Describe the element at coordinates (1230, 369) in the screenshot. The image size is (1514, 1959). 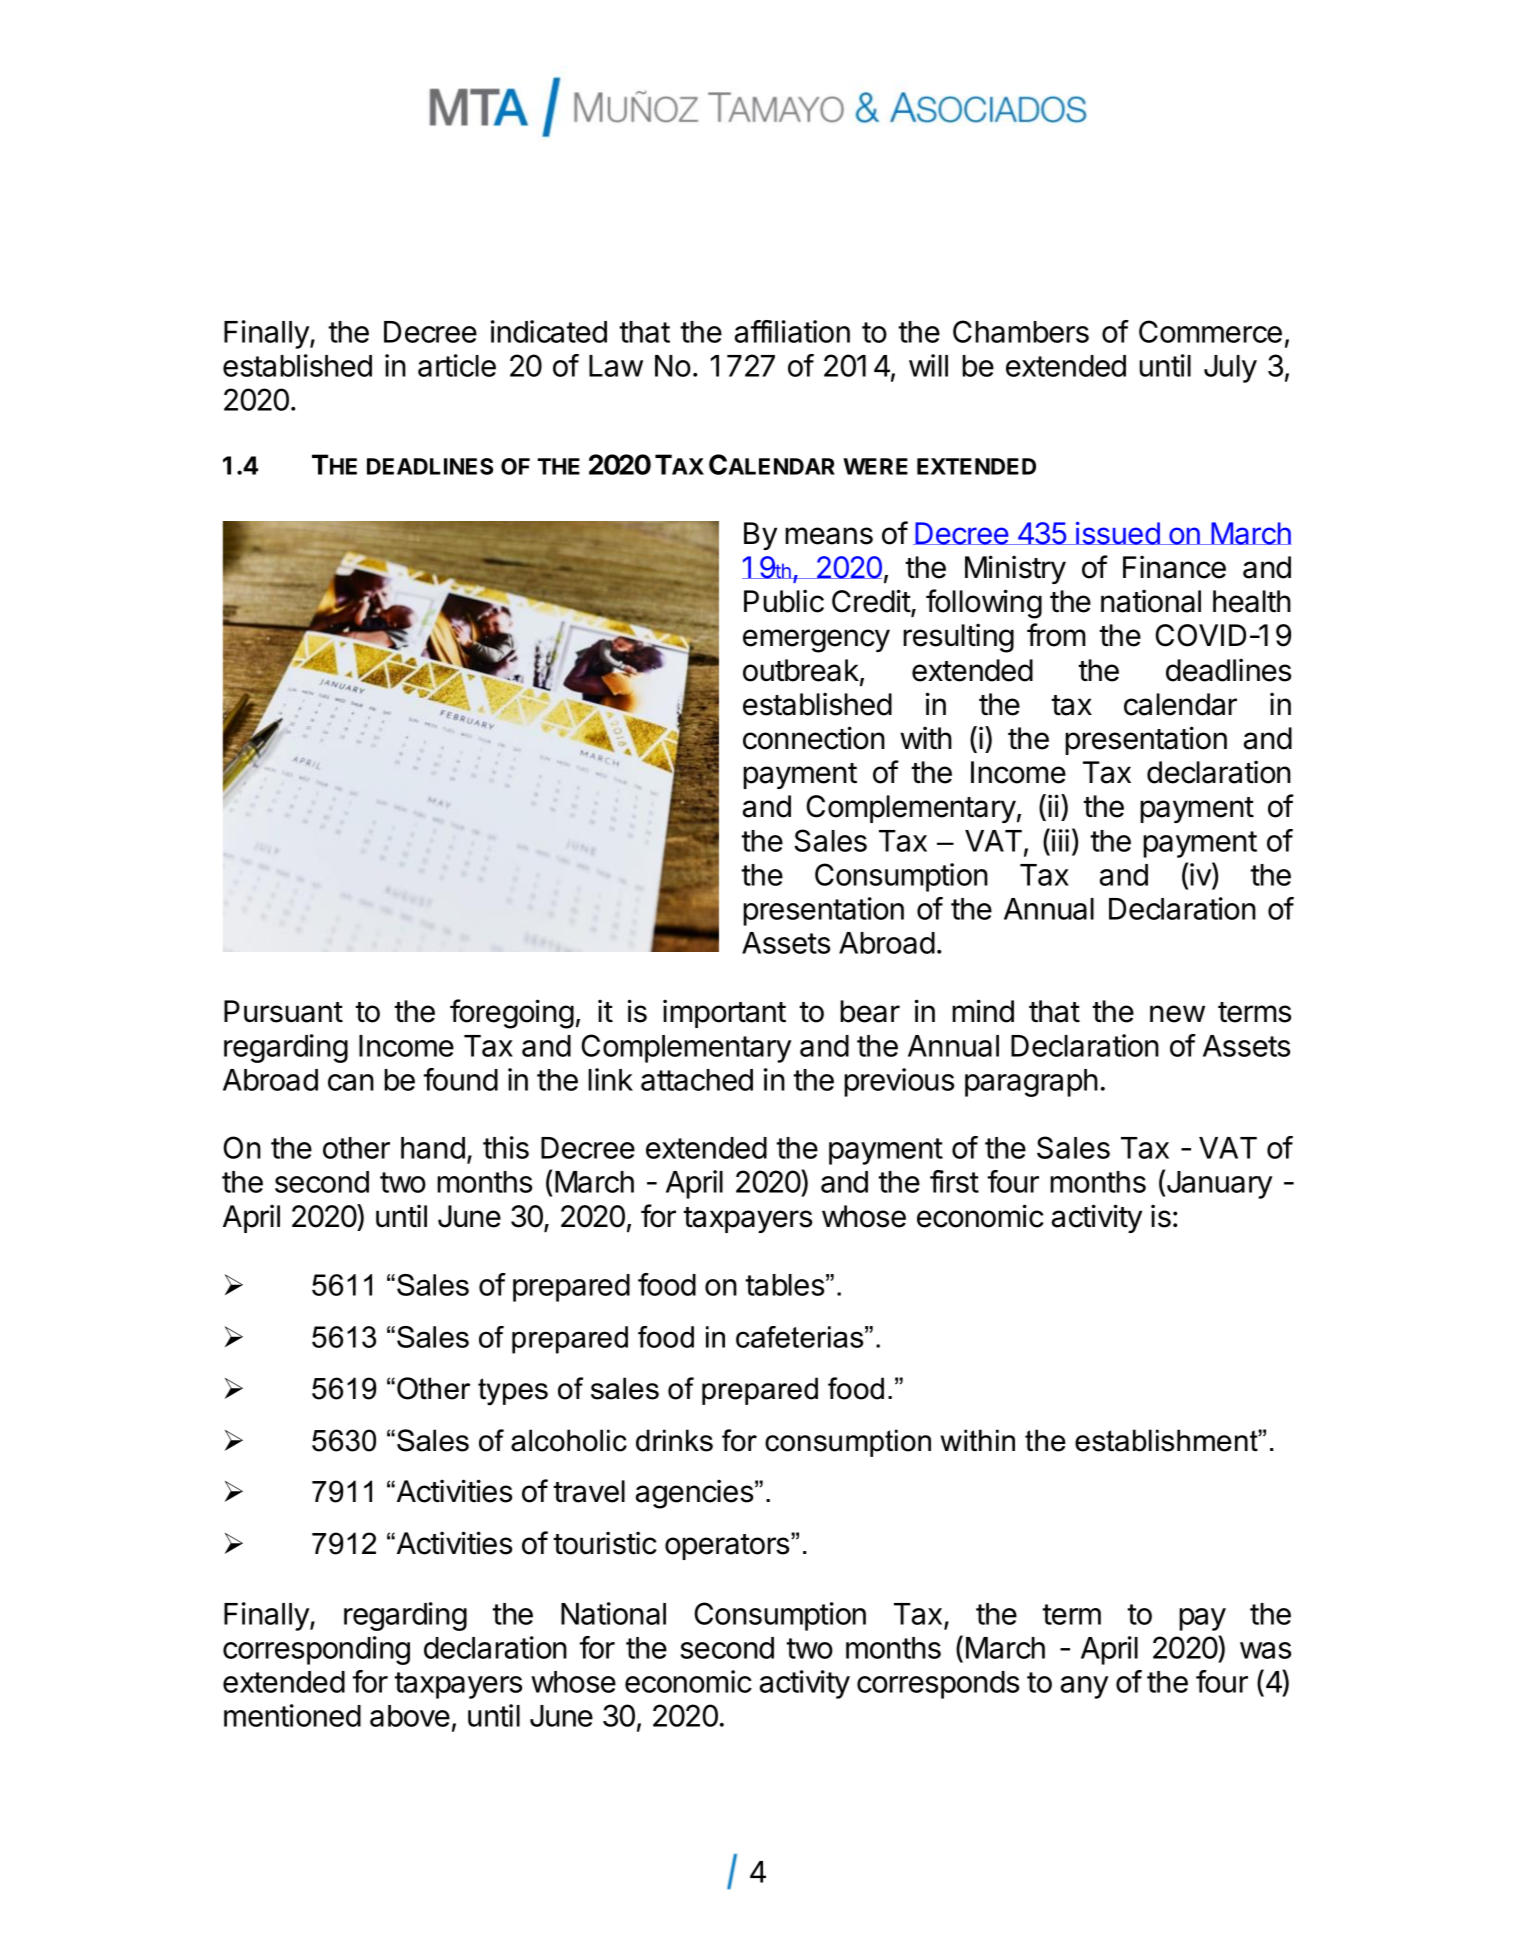
I see `July` at that location.
